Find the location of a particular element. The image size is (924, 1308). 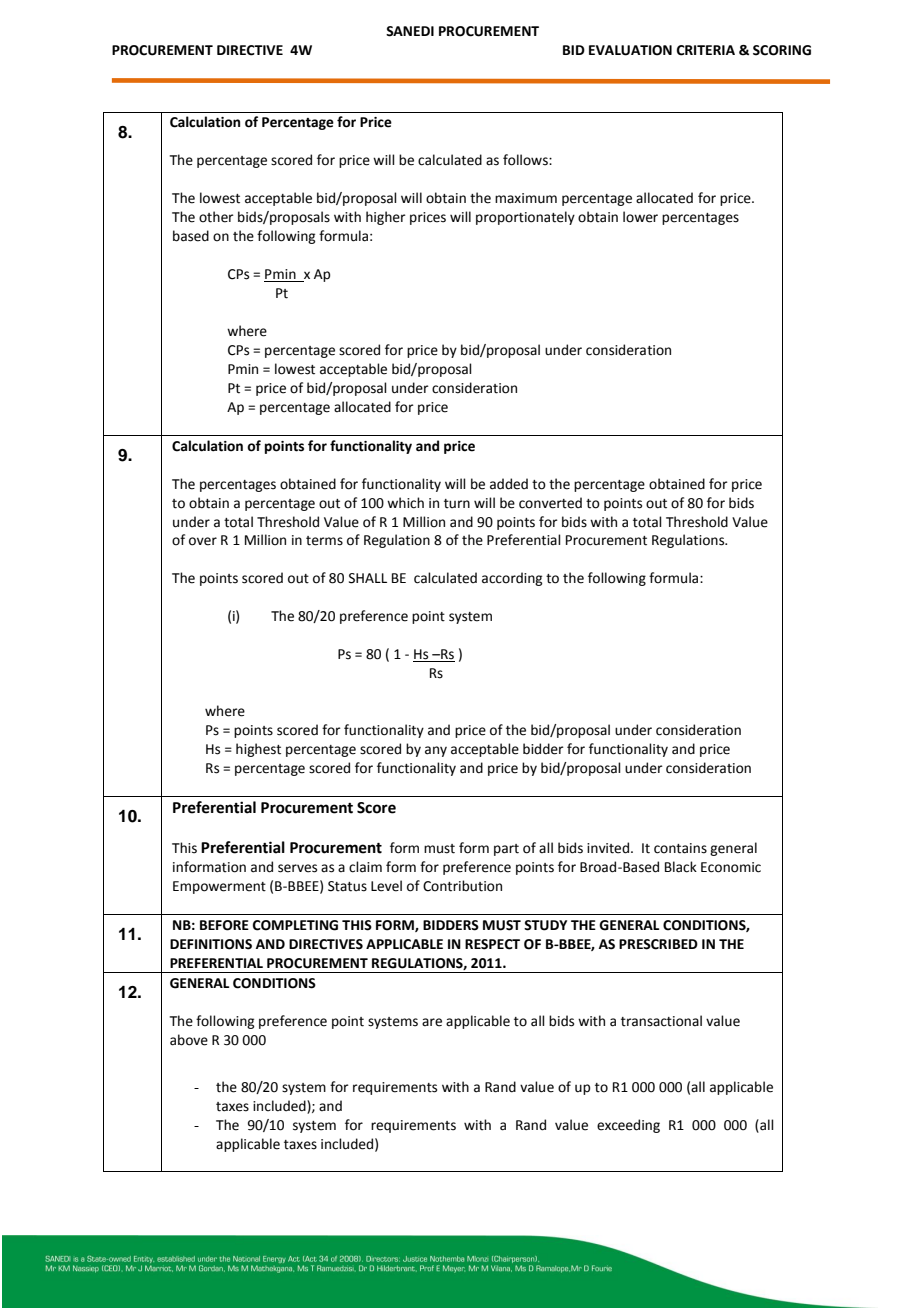

CRITERIA is located at coordinates (706, 50).
